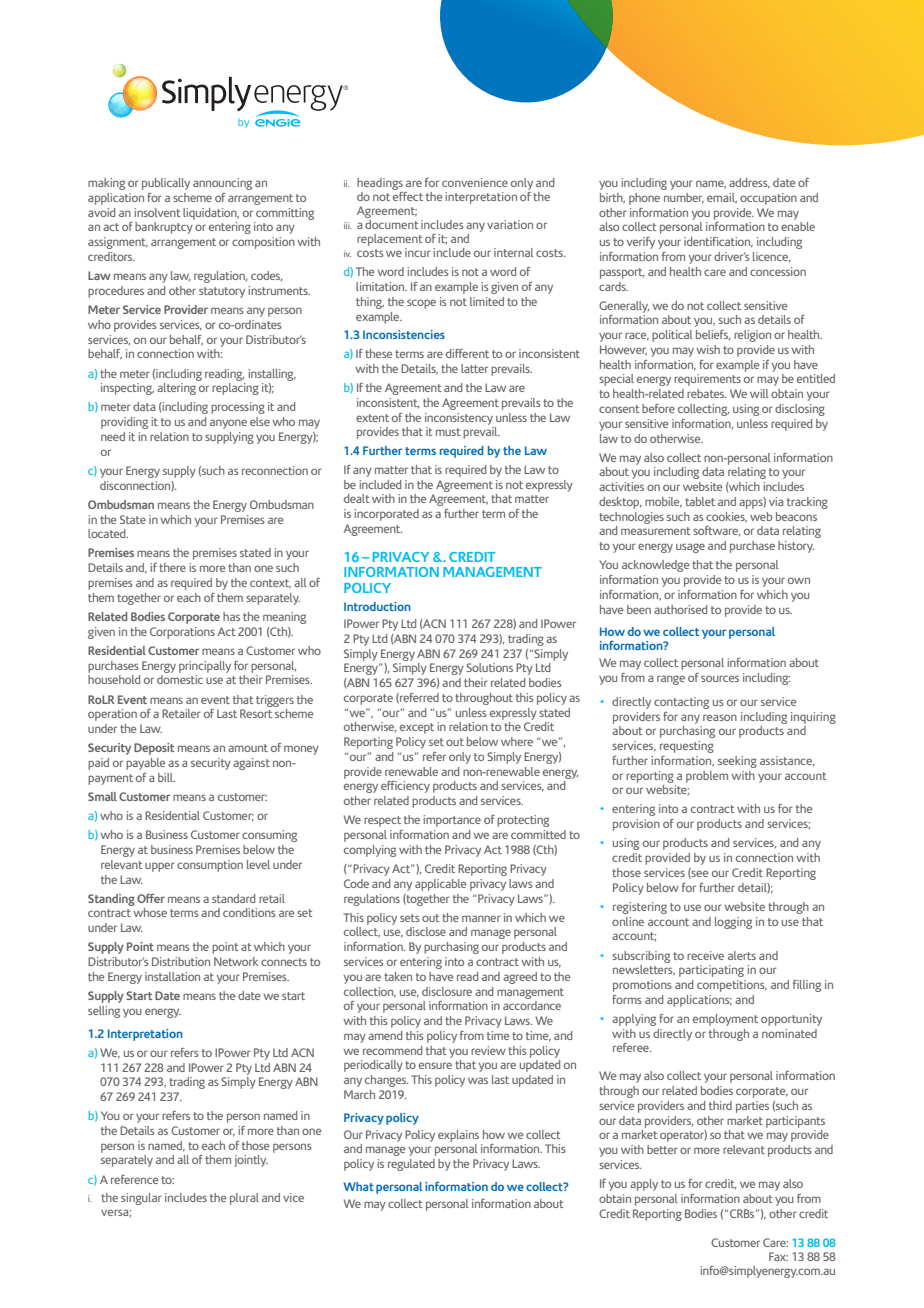  What do you see at coordinates (720, 717) in the document?
I see `reason` at bounding box center [720, 717].
